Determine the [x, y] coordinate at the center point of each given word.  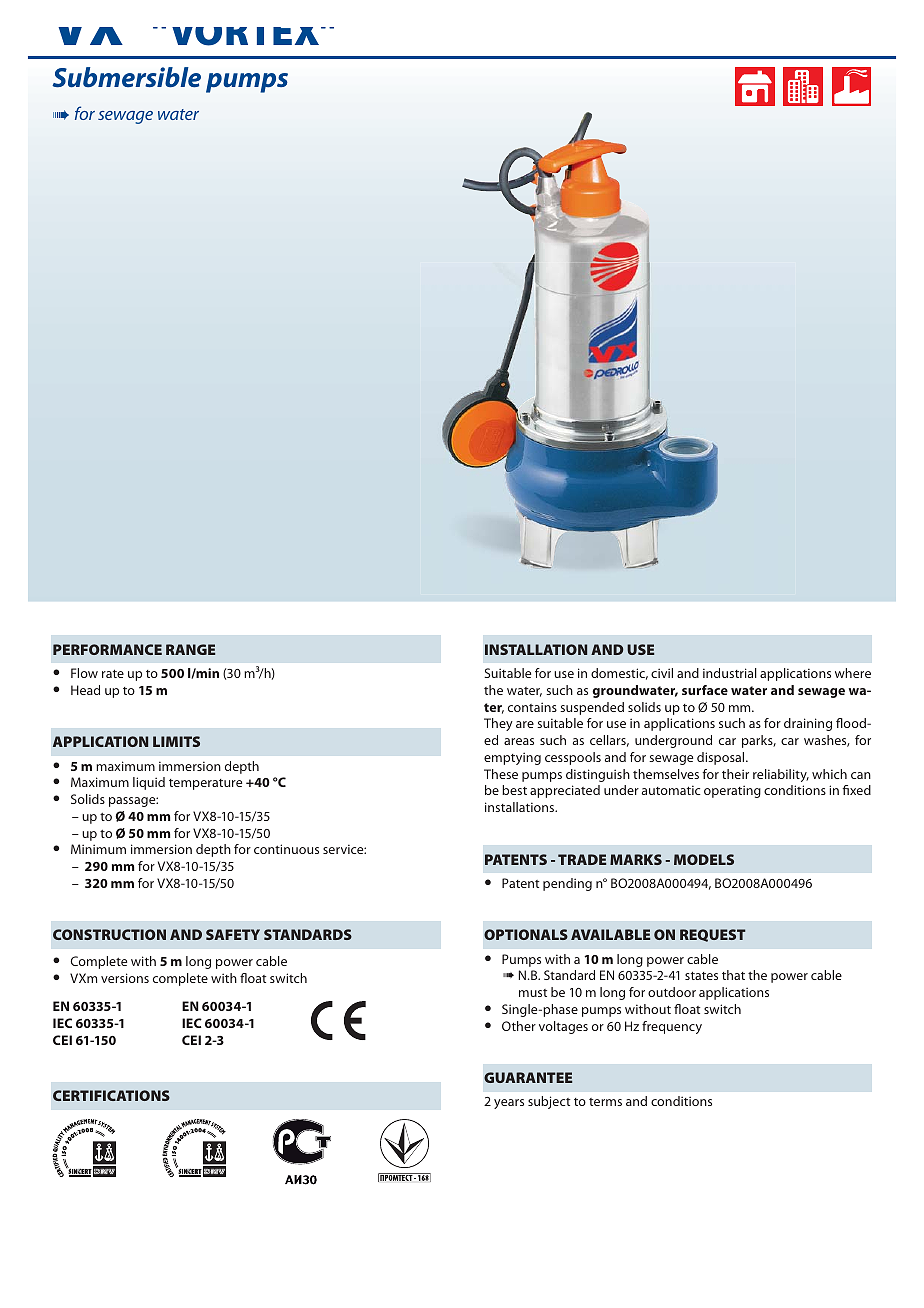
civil [662, 673]
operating [732, 791]
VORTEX [247, 36]
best [514, 790]
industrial [730, 673]
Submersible [126, 77]
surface [705, 690]
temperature [205, 784]
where [853, 673]
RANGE [190, 649]
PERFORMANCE [107, 649]
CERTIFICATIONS [111, 1095]
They [498, 724]
